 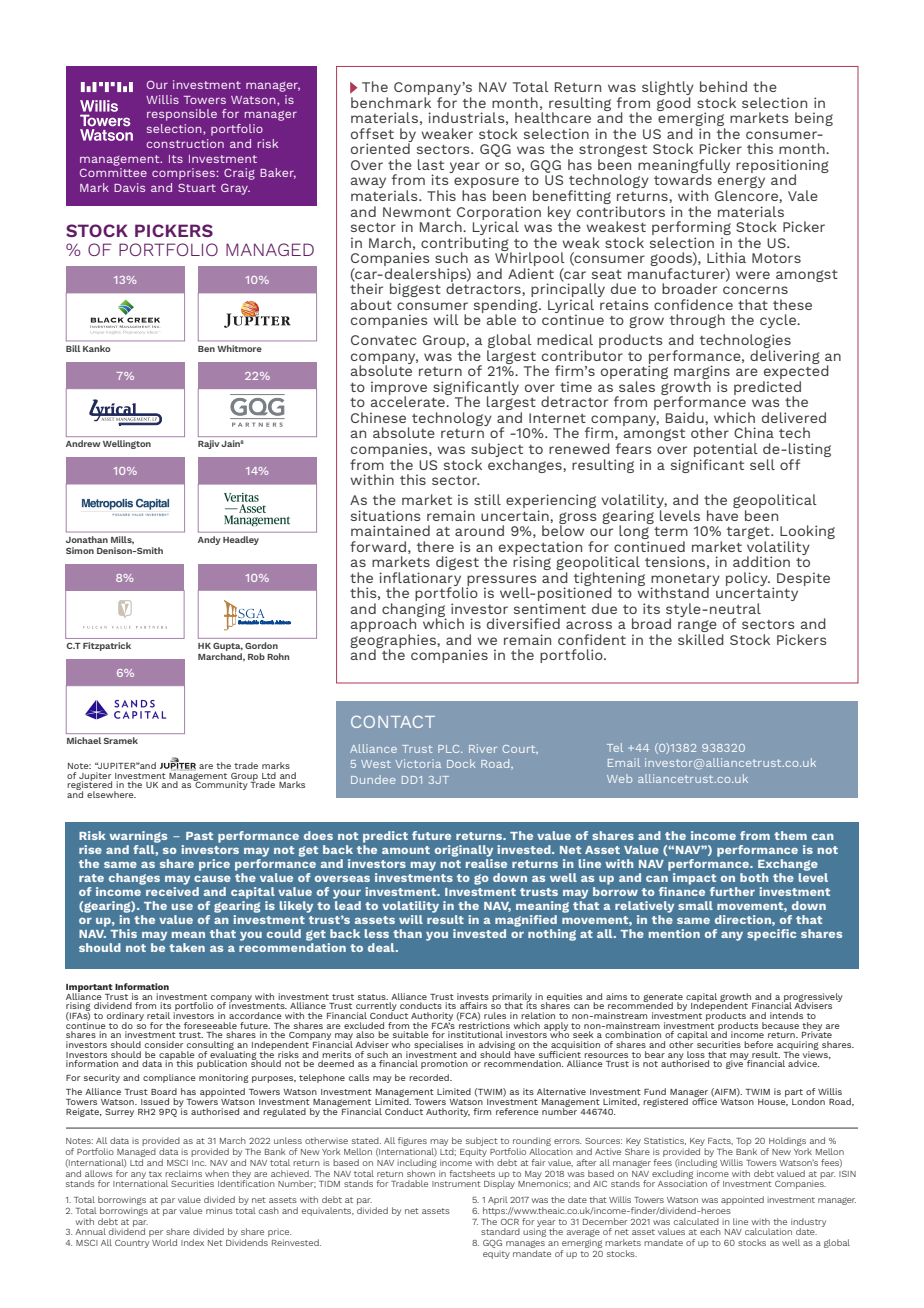 I want to click on last, so click(x=431, y=164).
